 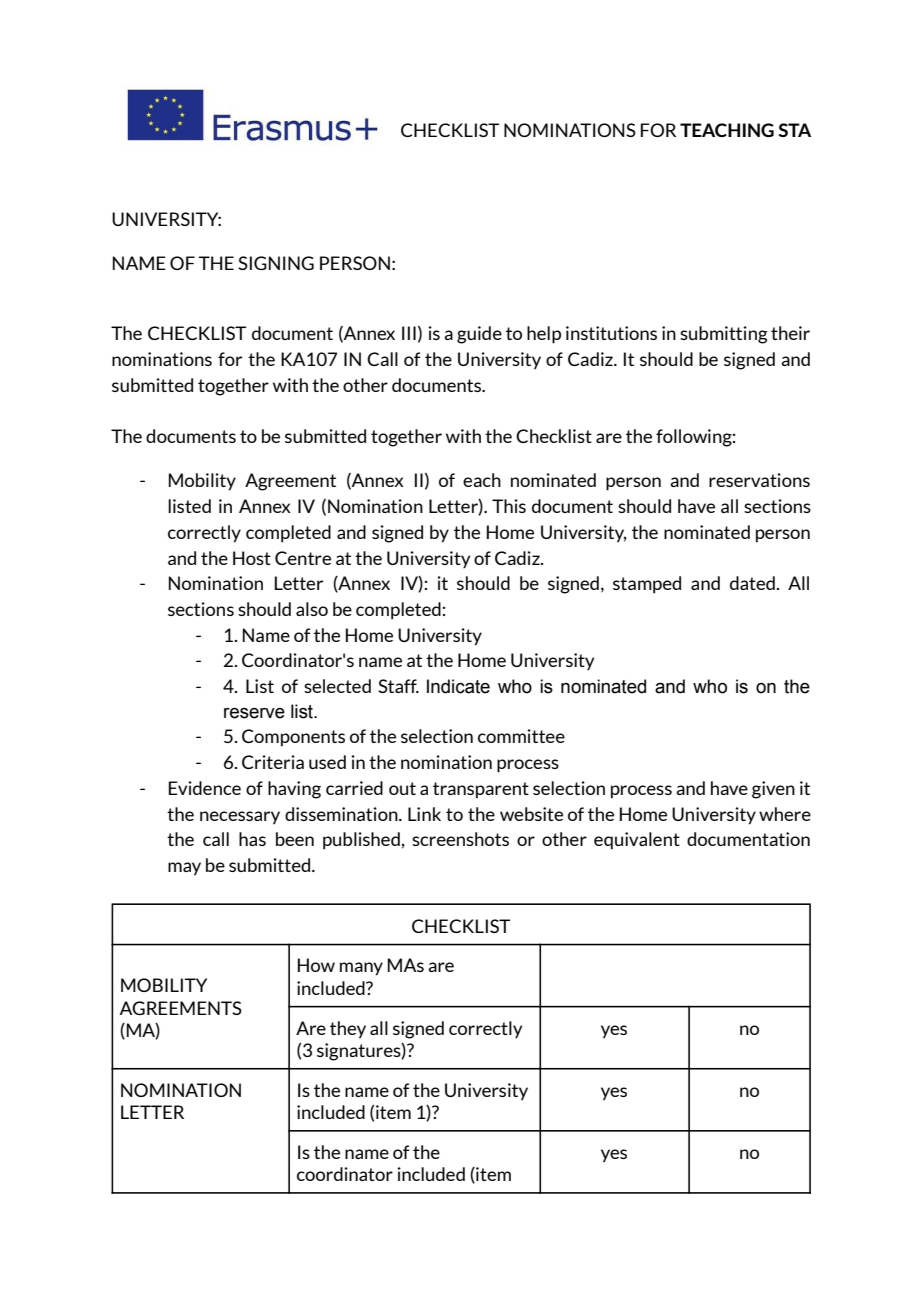 What do you see at coordinates (460, 839) in the document?
I see `screenshots` at bounding box center [460, 839].
